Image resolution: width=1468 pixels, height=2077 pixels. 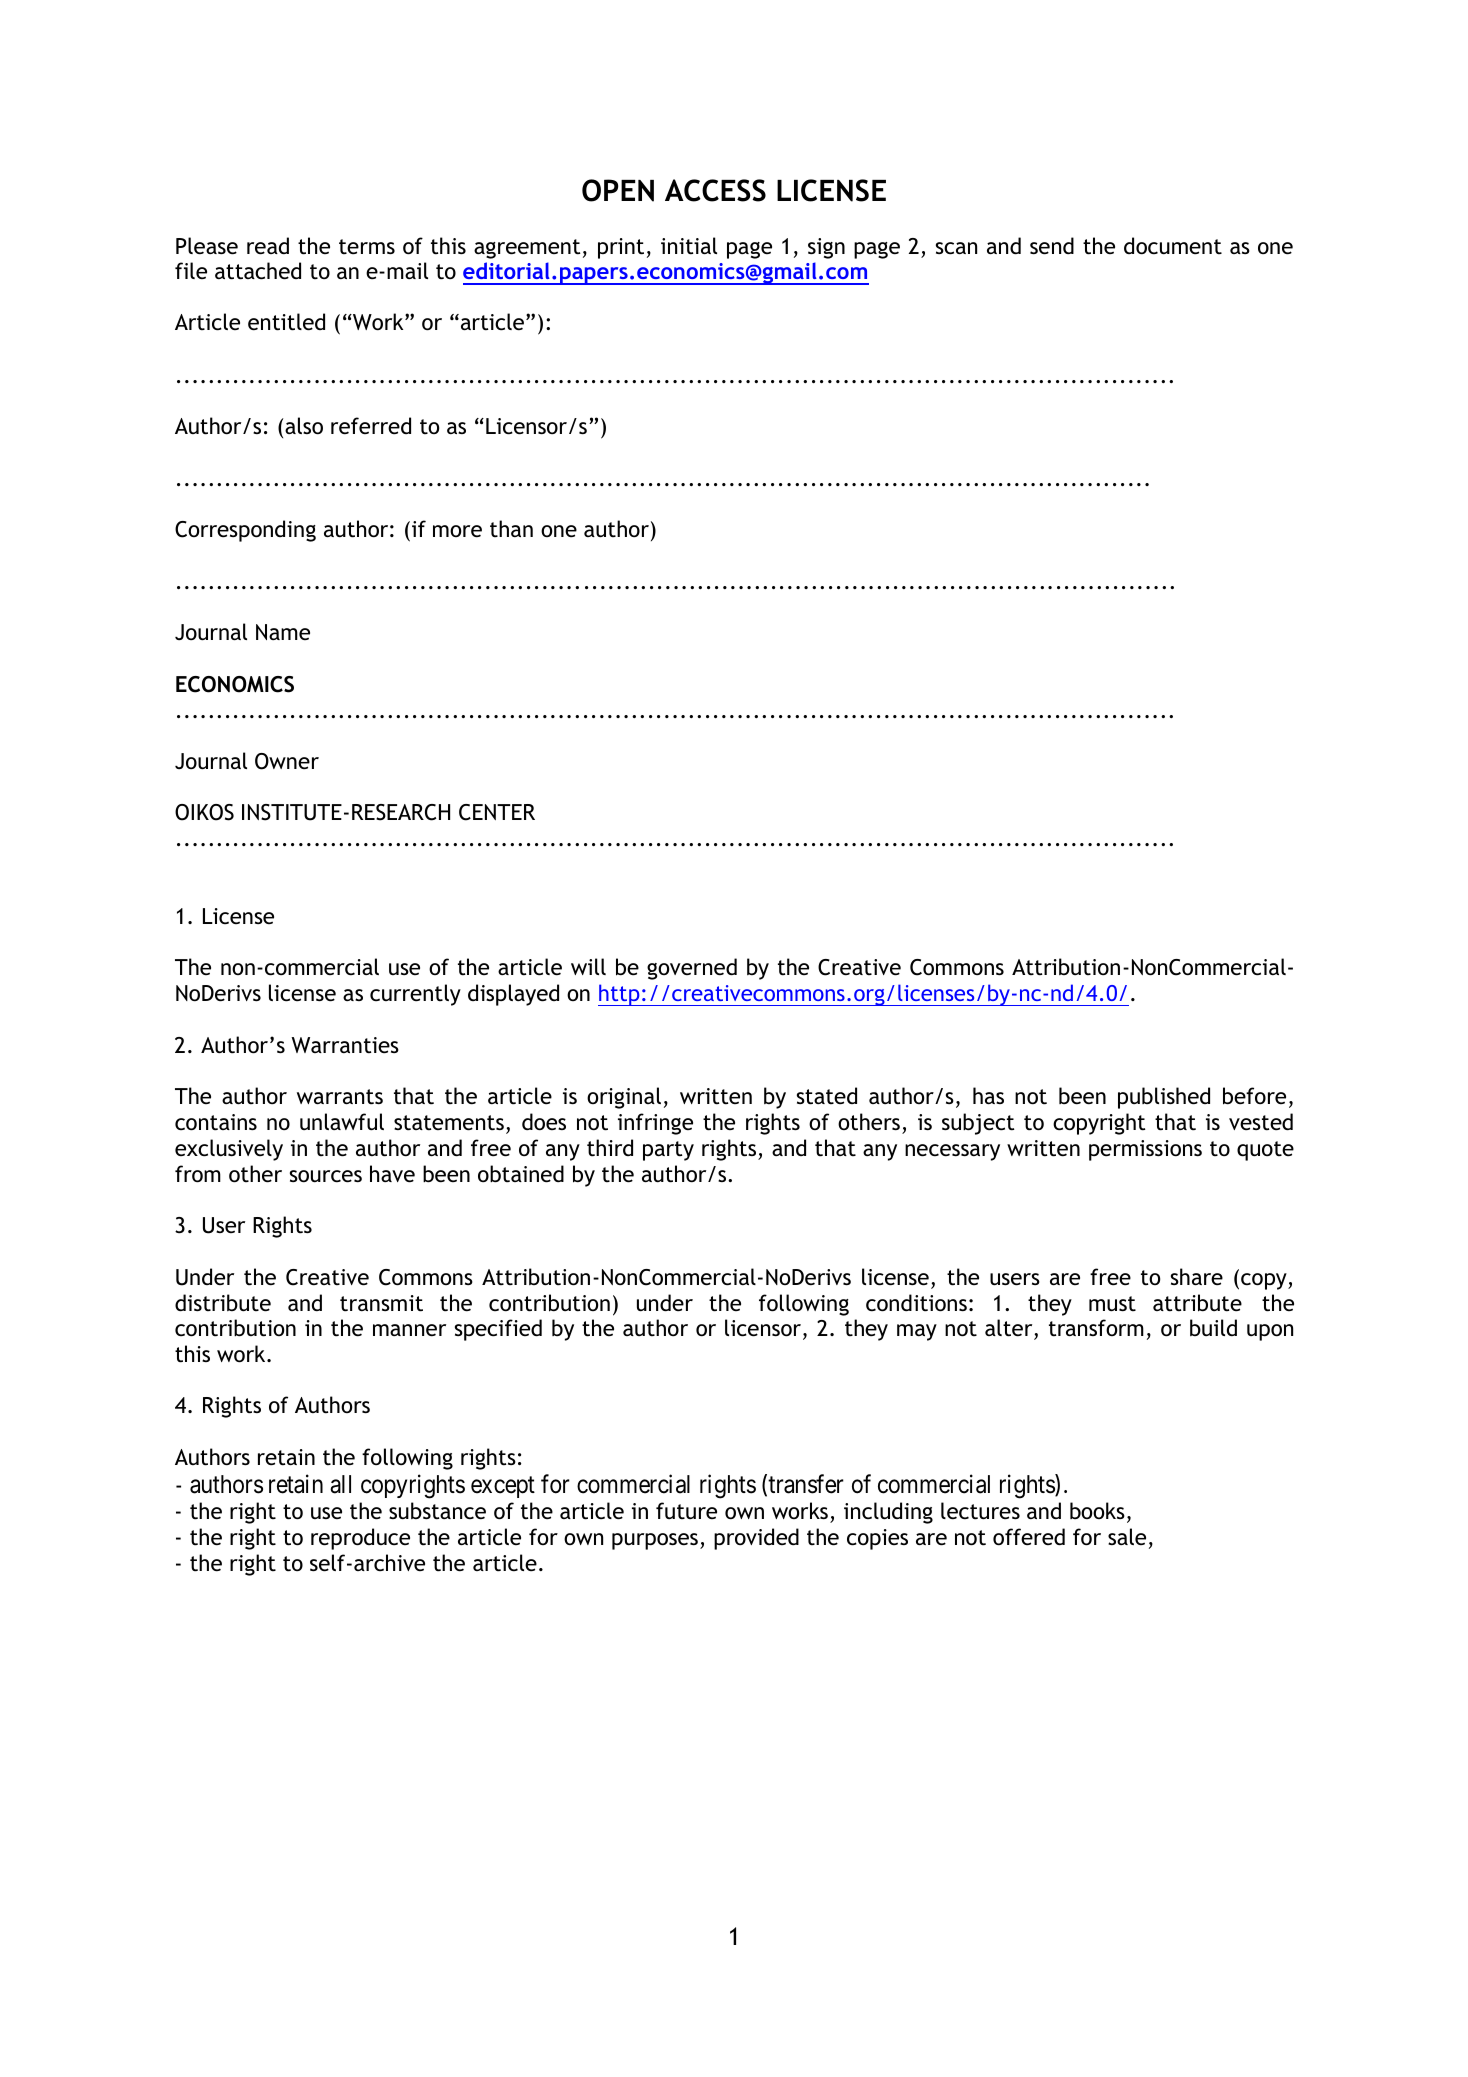 What do you see at coordinates (689, 246) in the screenshot?
I see `initial` at bounding box center [689, 246].
